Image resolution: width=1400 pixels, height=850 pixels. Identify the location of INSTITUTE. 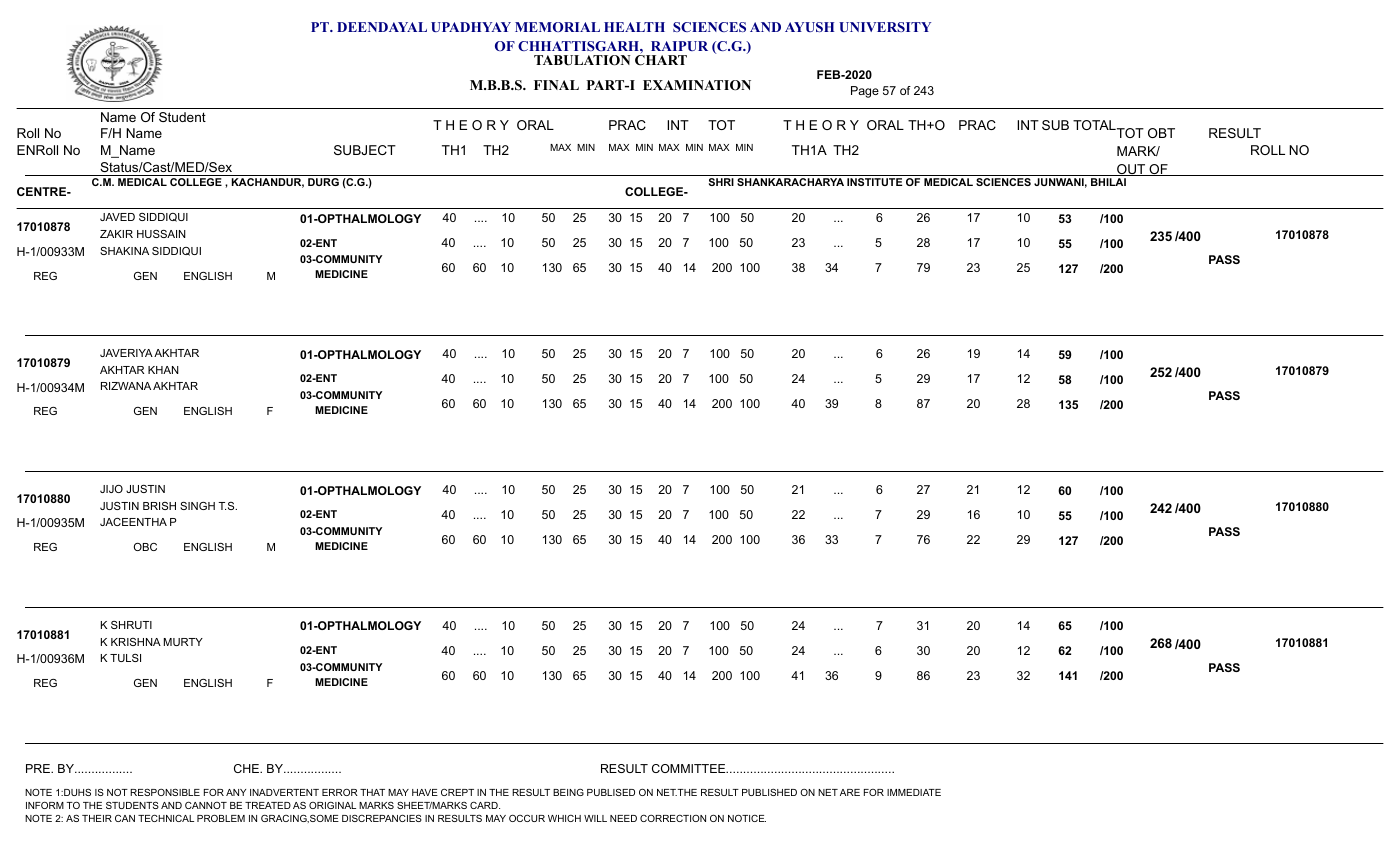
(874, 182).
